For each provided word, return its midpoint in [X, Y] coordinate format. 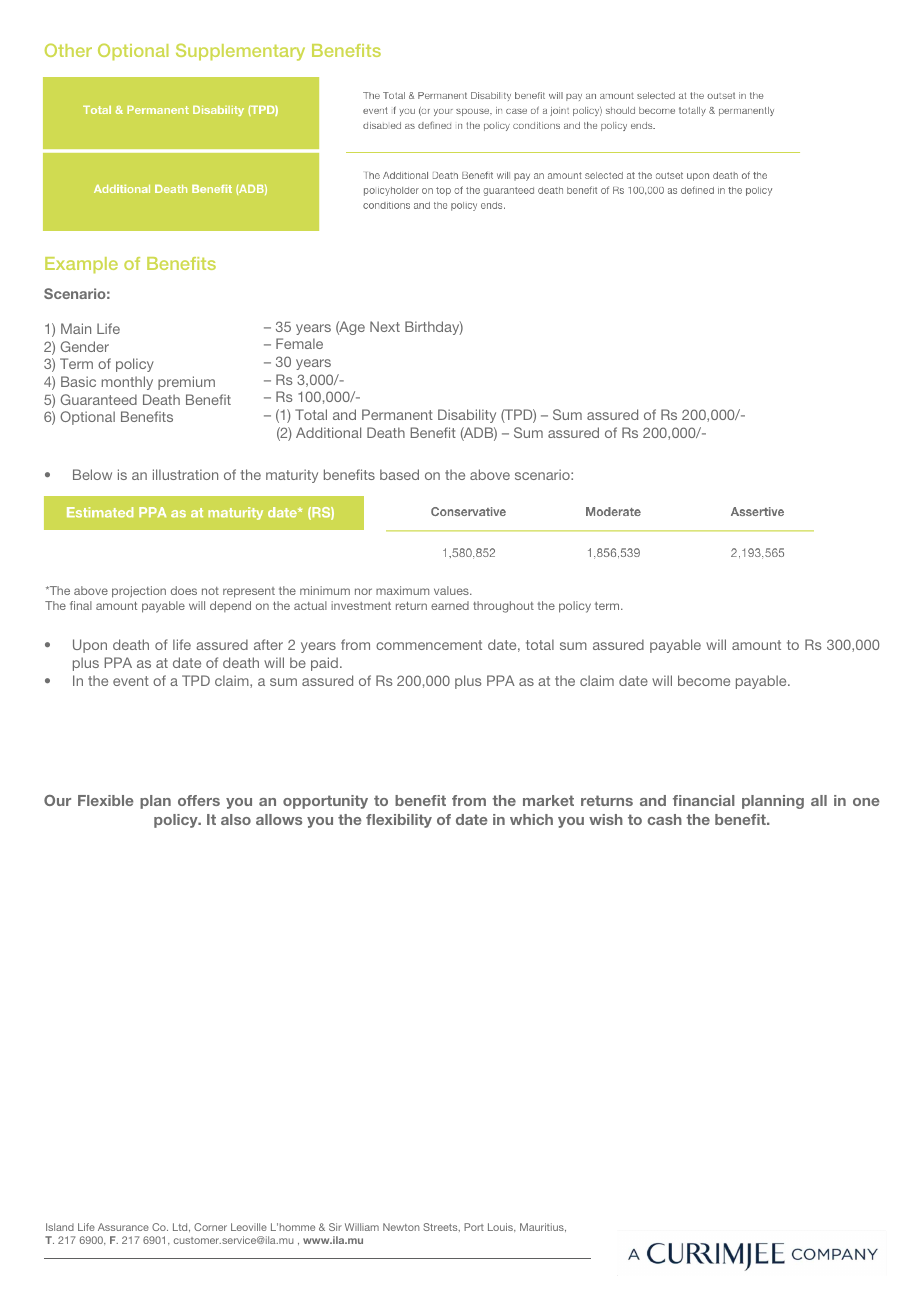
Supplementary [240, 52]
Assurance [123, 1227]
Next [385, 326]
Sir [335, 1227]
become [704, 680]
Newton [401, 1227]
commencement [429, 645]
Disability [467, 416]
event [131, 681]
